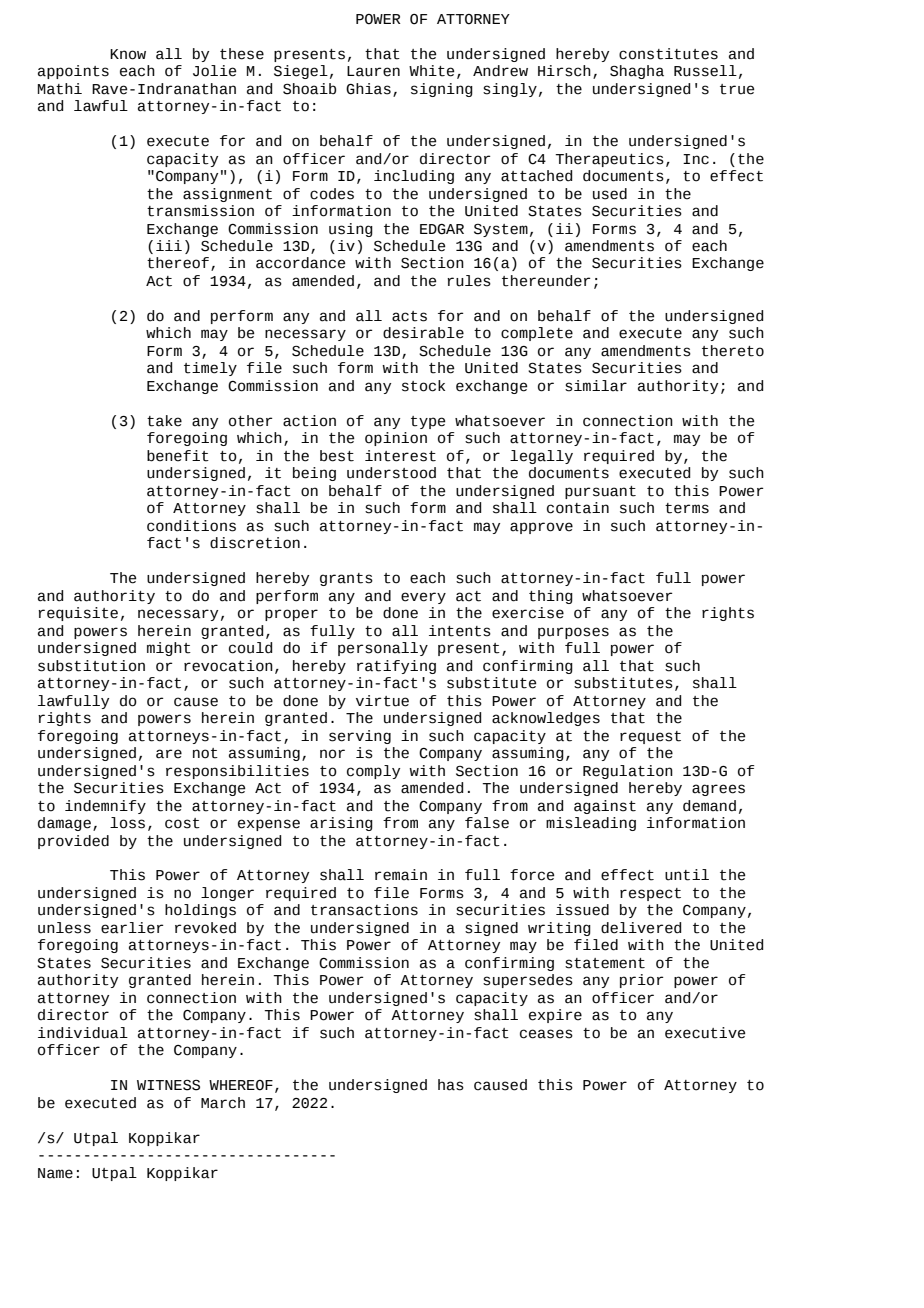  What do you see at coordinates (668, 54) in the screenshot?
I see `constitutes` at bounding box center [668, 54].
